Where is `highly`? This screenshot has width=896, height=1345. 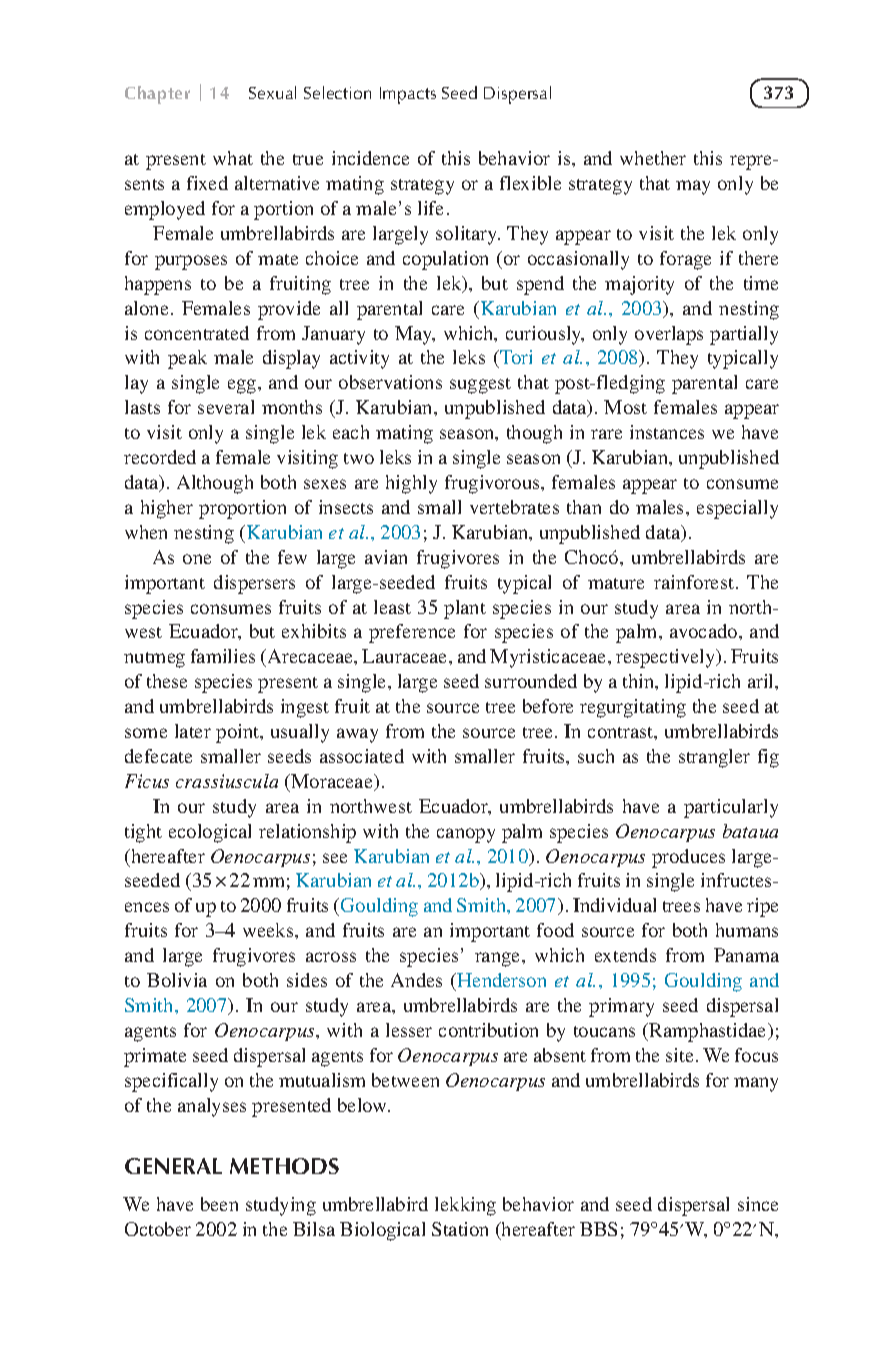 highly is located at coordinates (411, 484).
